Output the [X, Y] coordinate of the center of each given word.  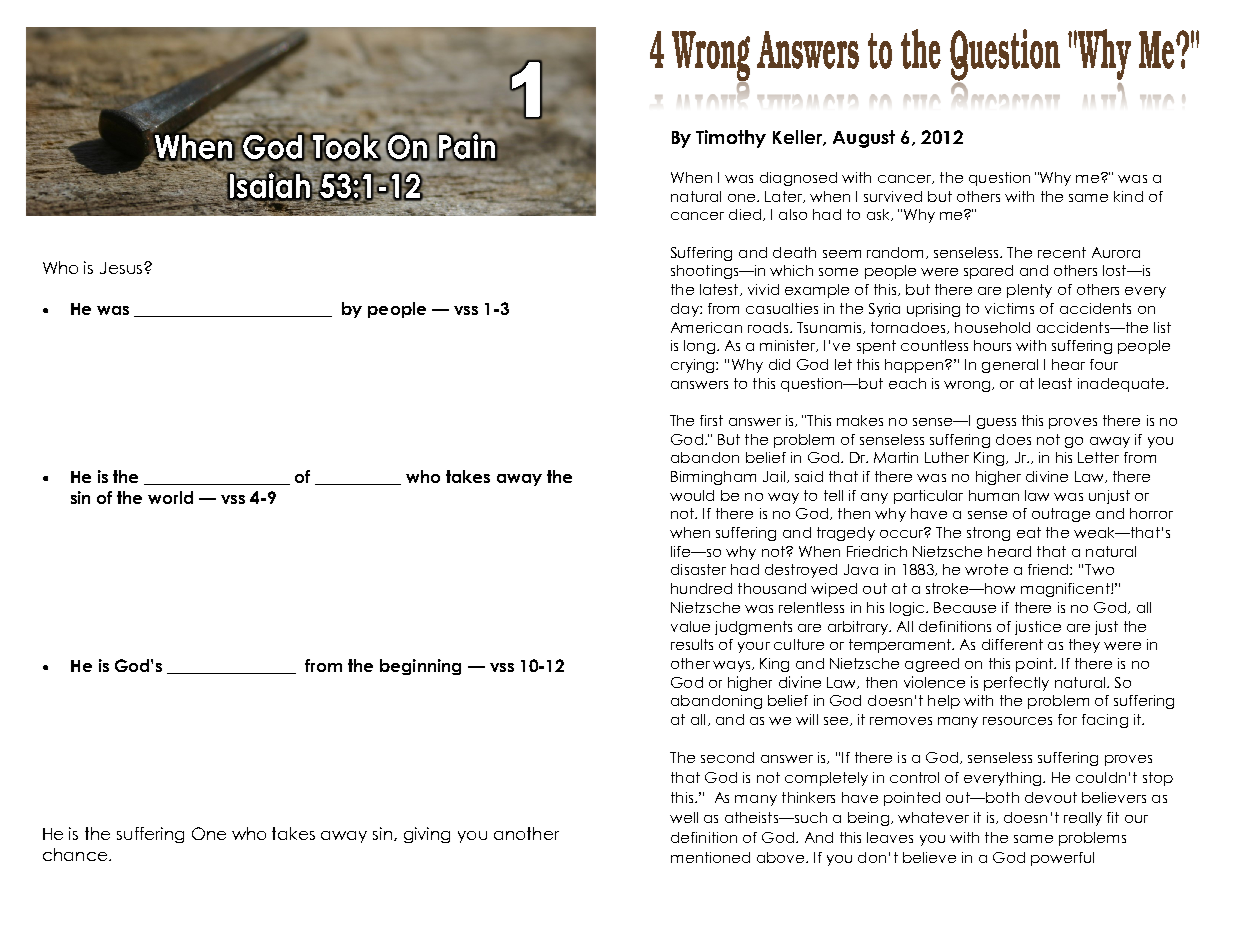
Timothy [731, 139]
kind [1128, 196]
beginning [420, 667]
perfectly [1016, 683]
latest [719, 289]
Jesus [121, 268]
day [686, 310]
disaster [698, 569]
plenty [1029, 291]
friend [1049, 569]
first [711, 420]
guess [996, 423]
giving [427, 835]
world [170, 497]
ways [731, 666]
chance [76, 854]
